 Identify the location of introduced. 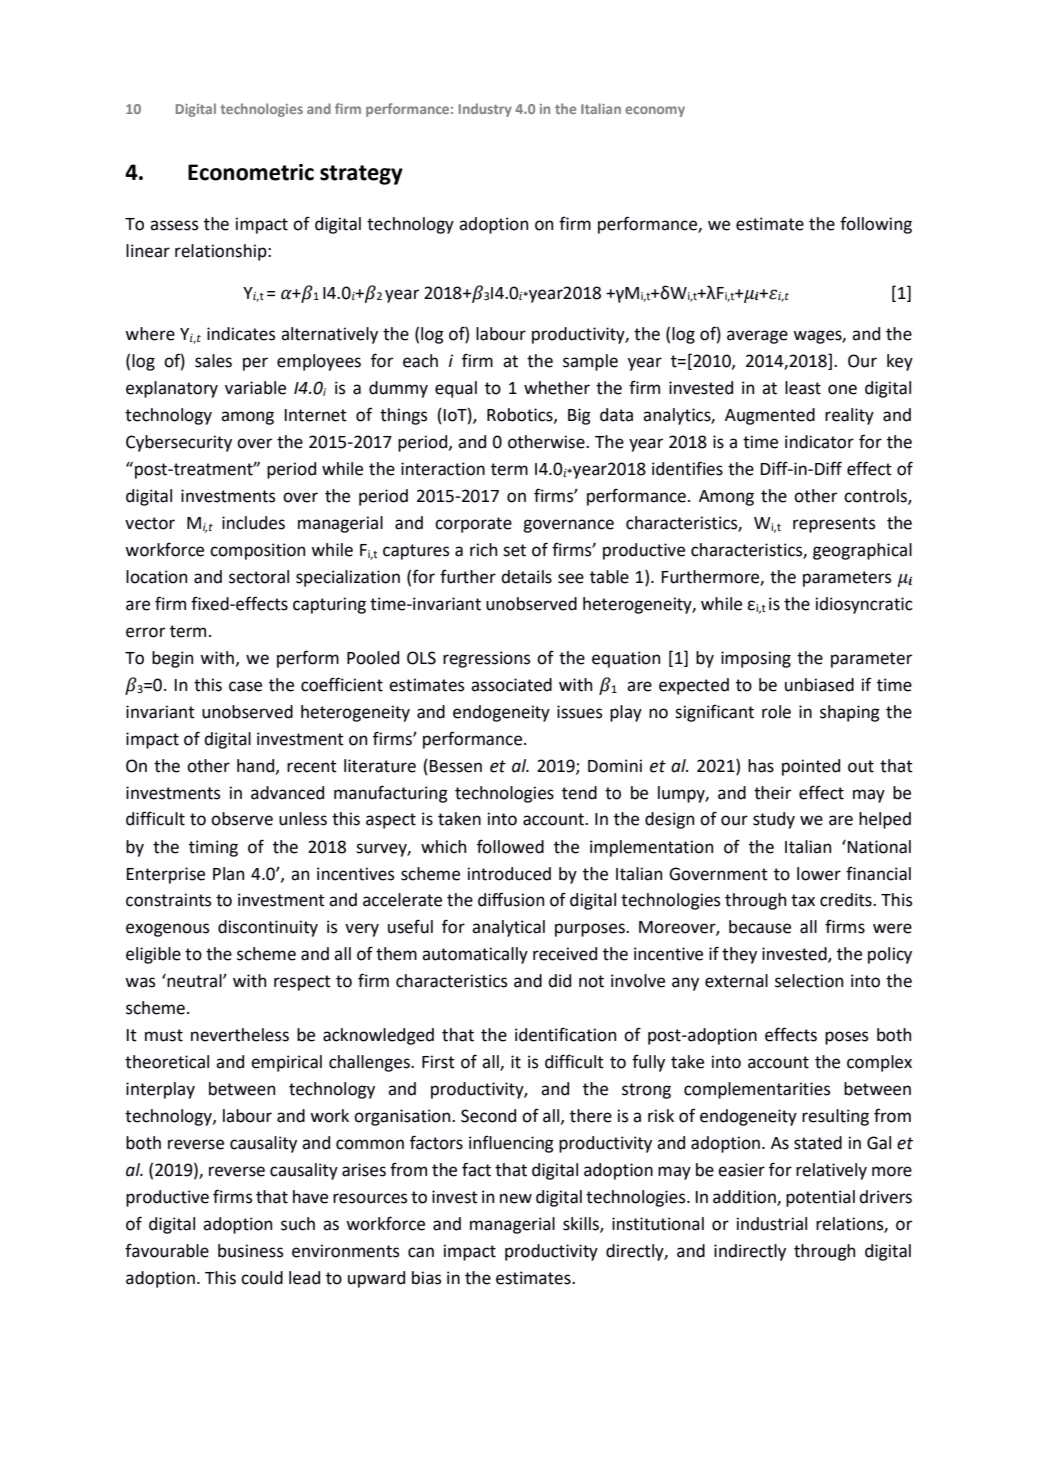
(509, 874).
